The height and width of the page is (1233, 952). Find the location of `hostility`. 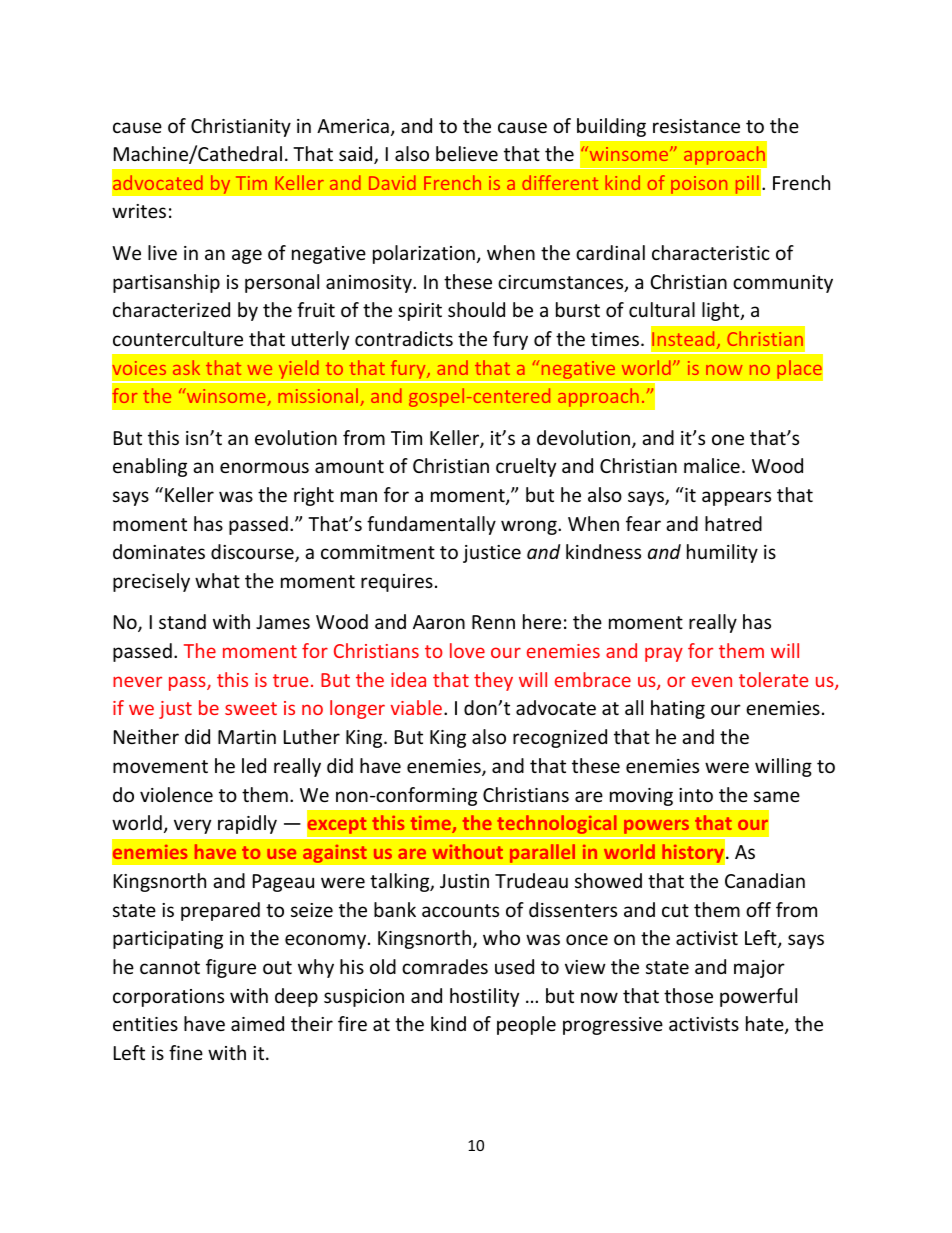

hostility is located at coordinates (484, 997).
